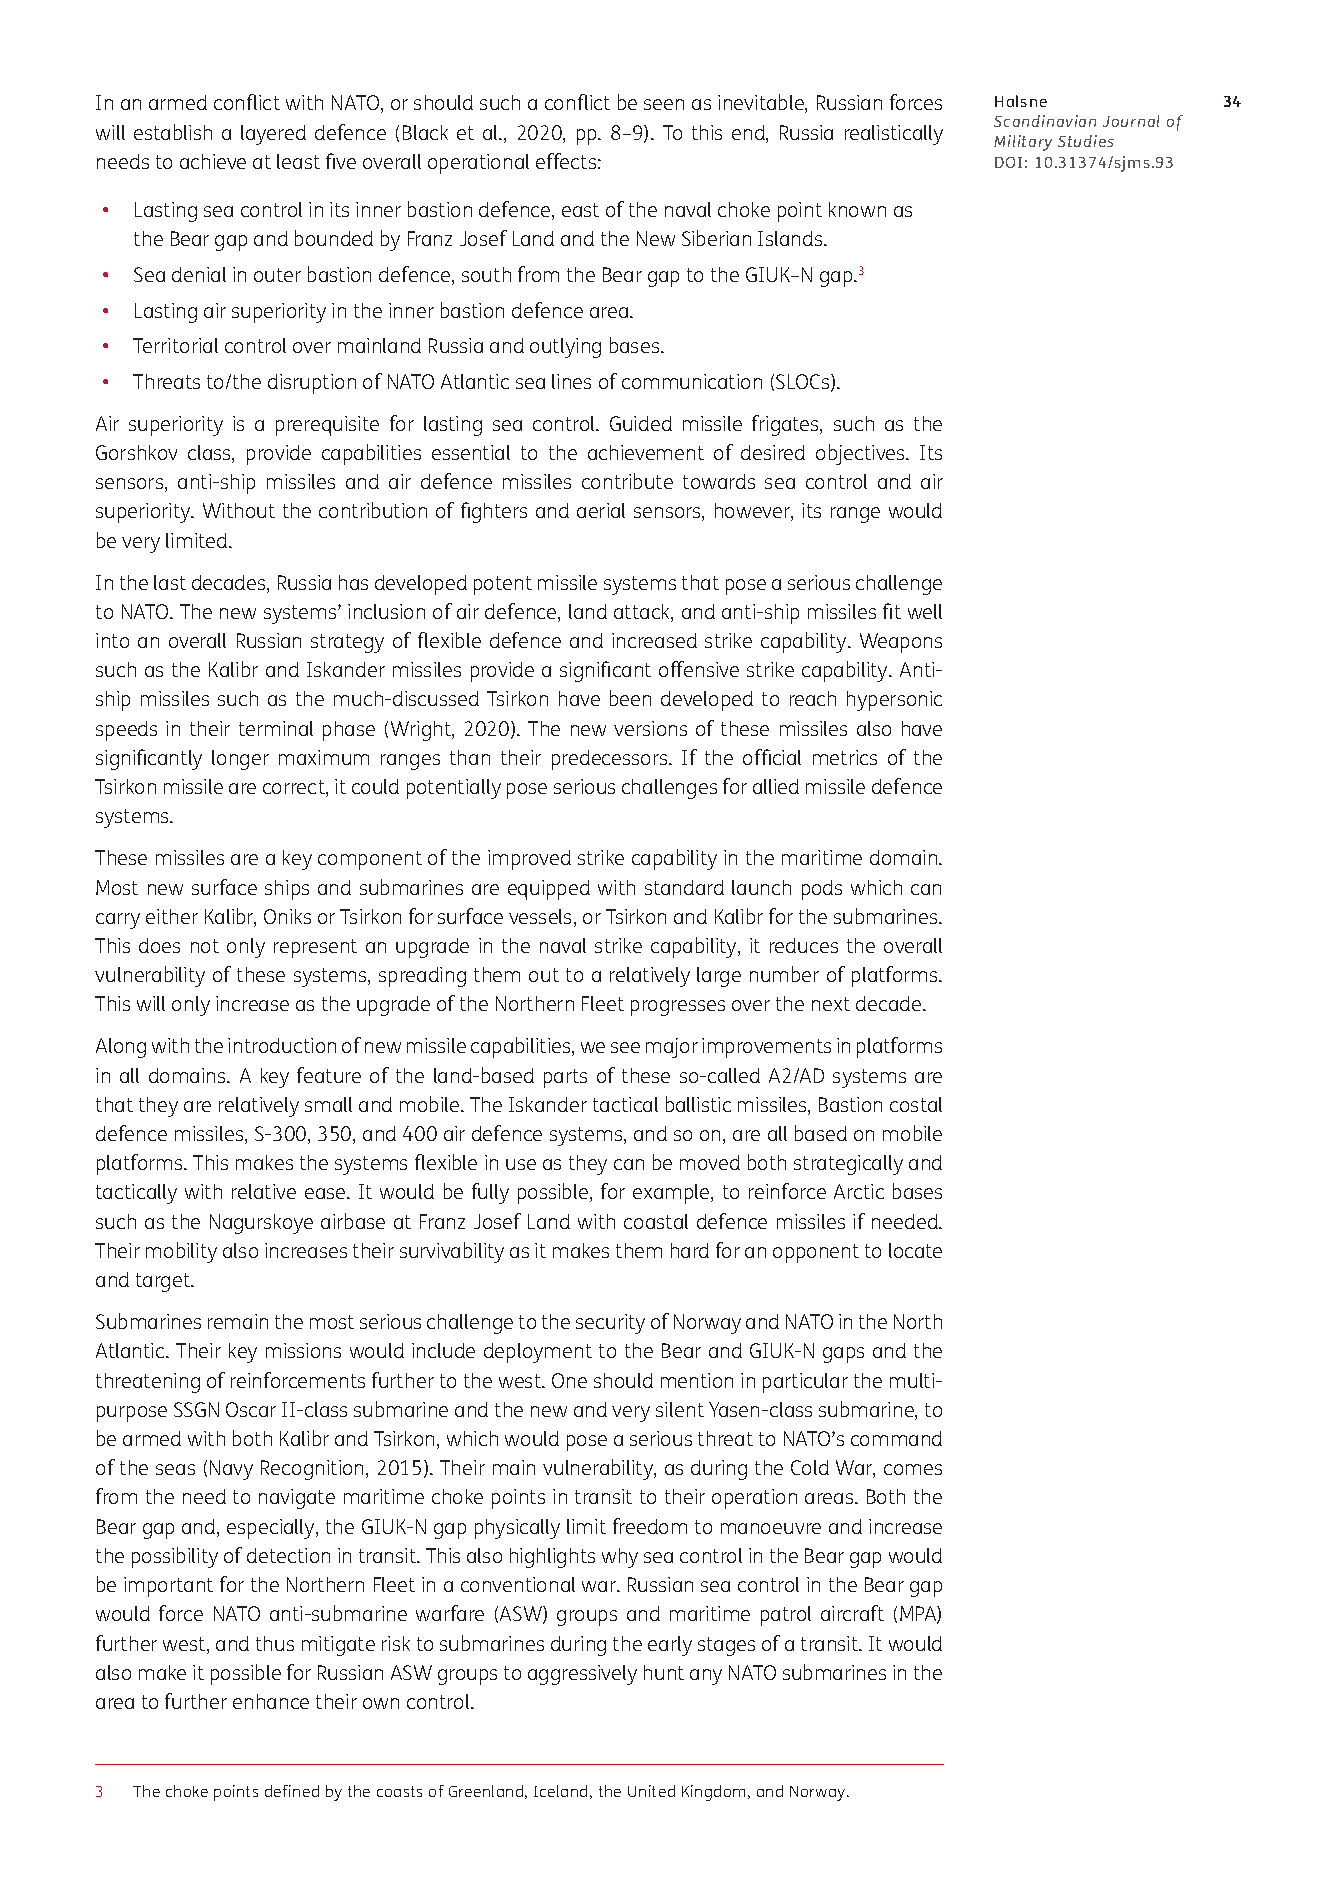 This screenshot has height=1893, width=1339. What do you see at coordinates (205, 946) in the screenshot?
I see `not` at bounding box center [205, 946].
